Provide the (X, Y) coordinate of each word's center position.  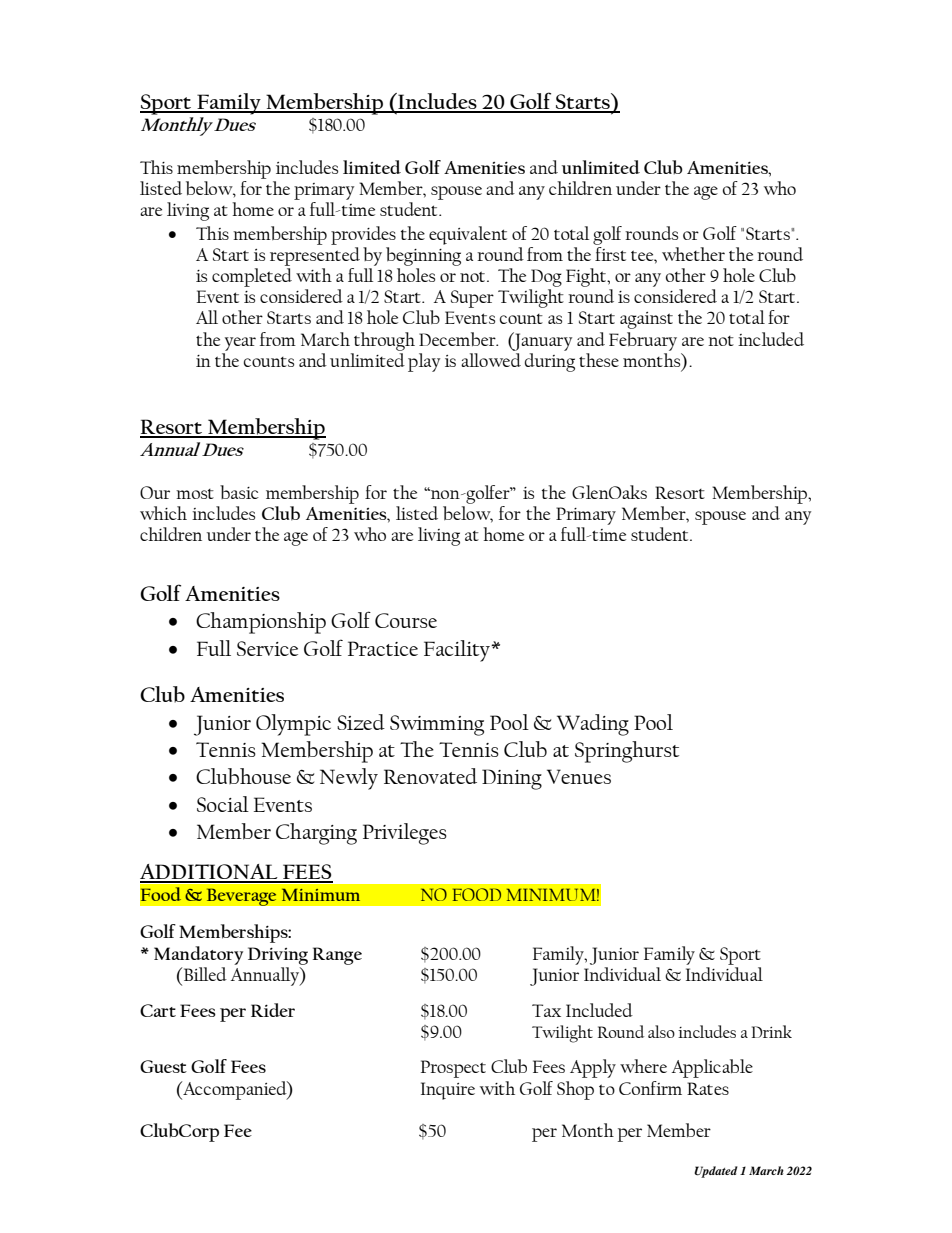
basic (239, 492)
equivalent (468, 235)
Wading (593, 725)
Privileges (405, 834)
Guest (163, 1066)
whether (693, 254)
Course (406, 620)
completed (252, 277)
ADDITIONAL (210, 873)
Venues (579, 776)
